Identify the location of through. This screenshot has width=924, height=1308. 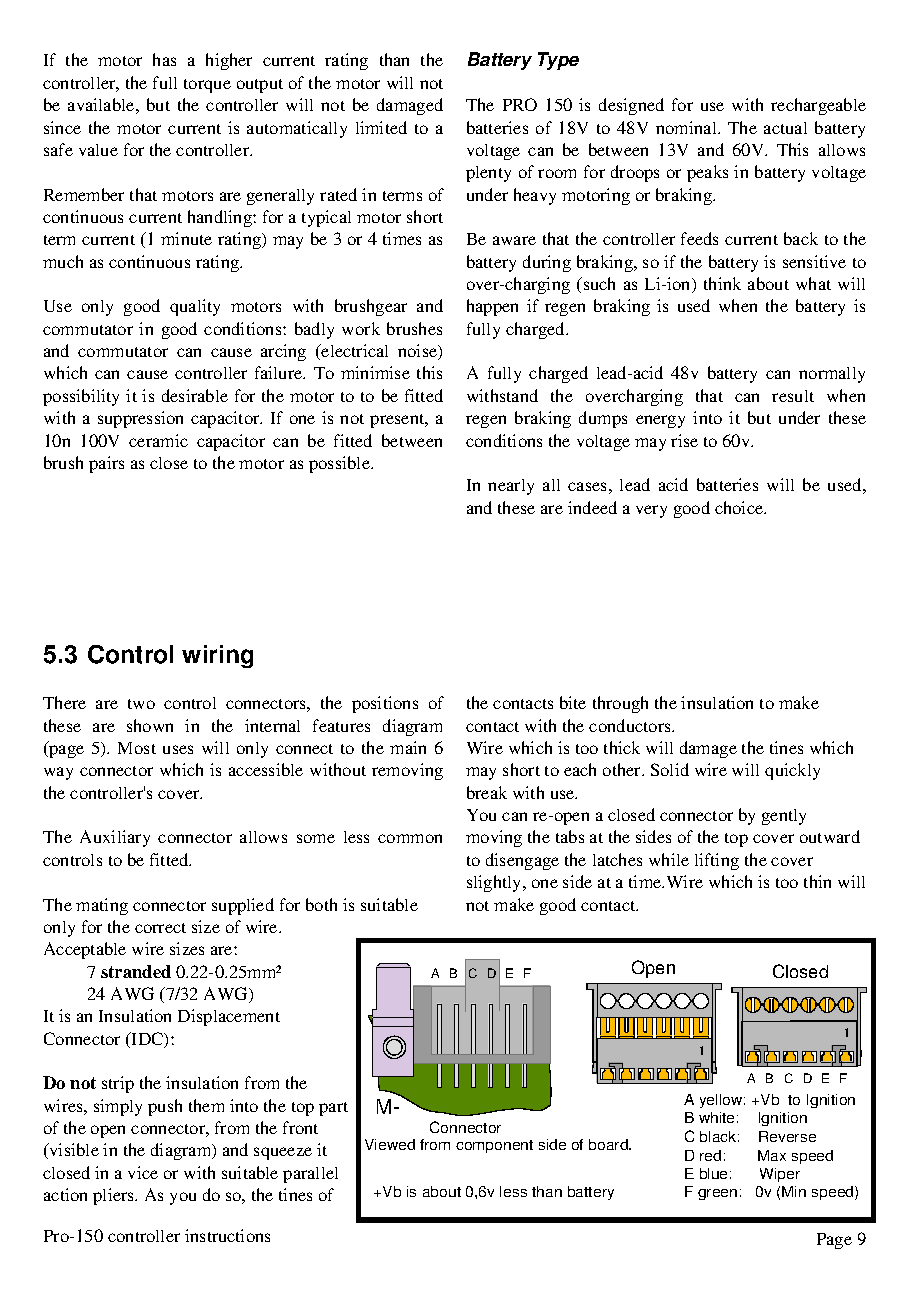
(620, 704).
